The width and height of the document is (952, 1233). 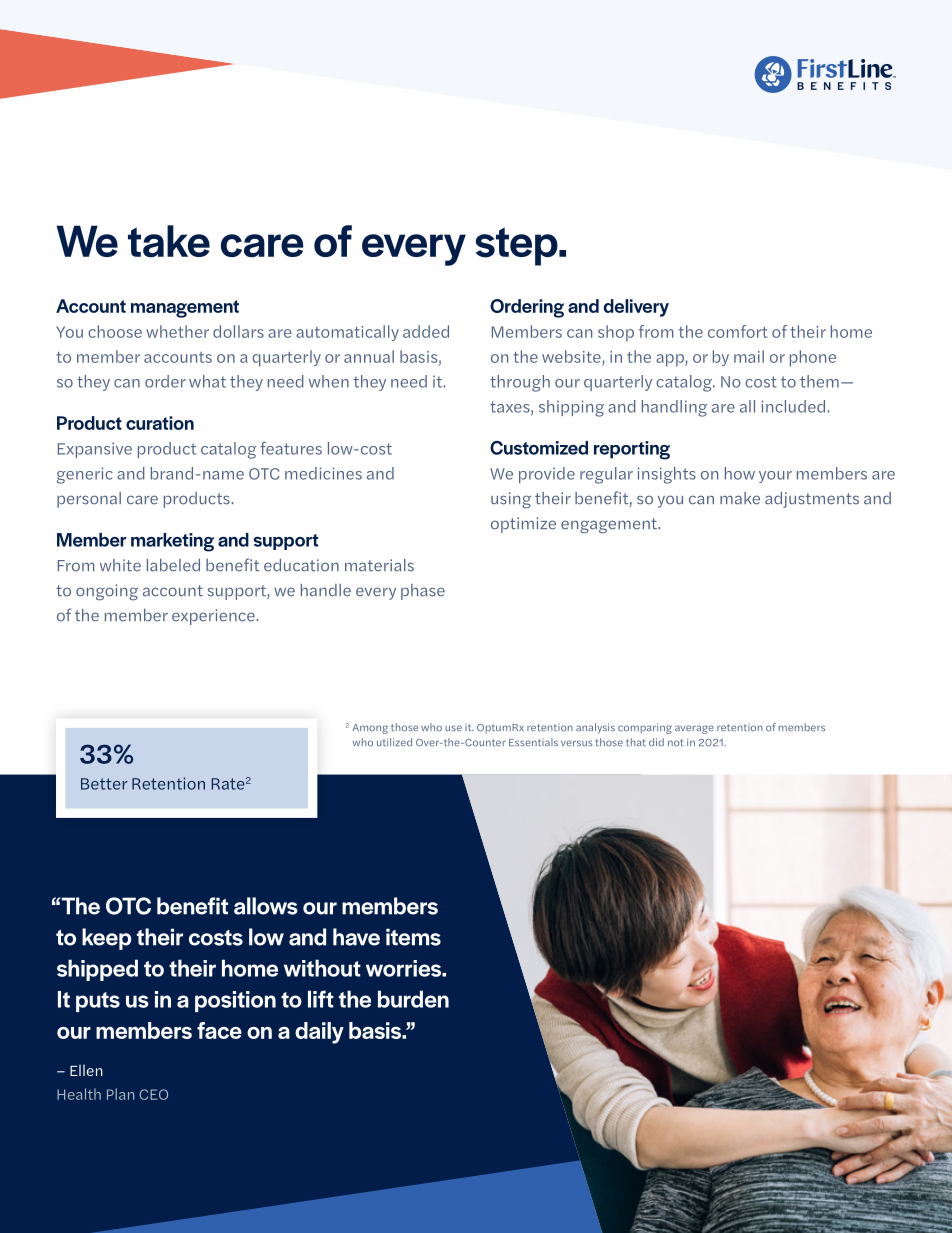 What do you see at coordinates (153, 1094) in the document?
I see `CEO` at bounding box center [153, 1094].
